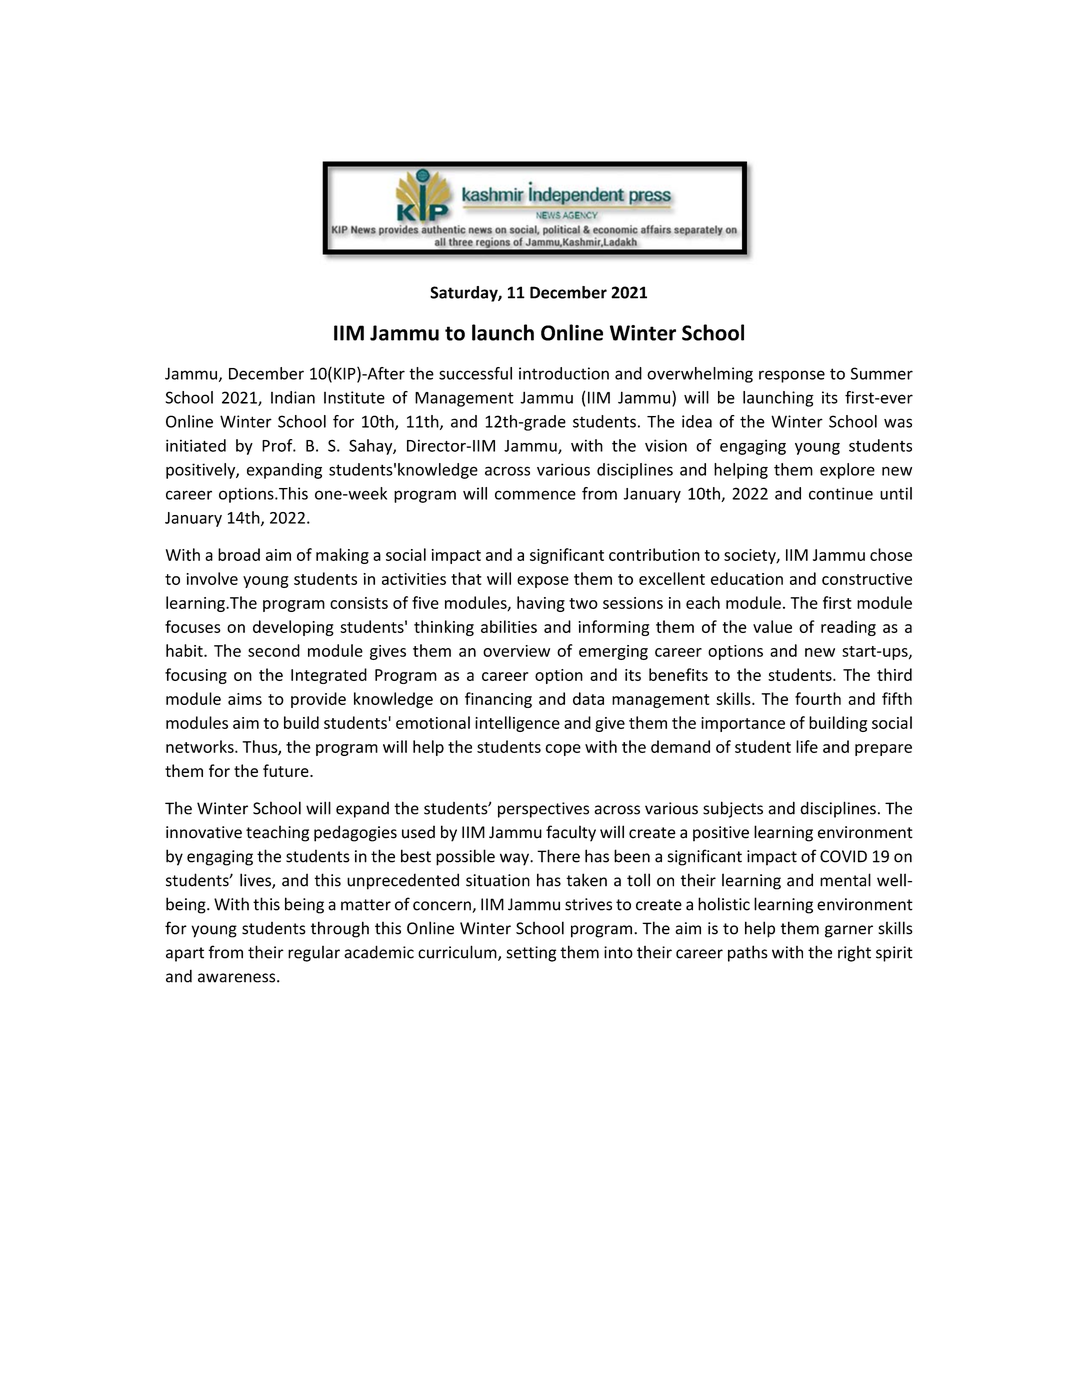  Describe the element at coordinates (329, 676) in the screenshot. I see `Integrated` at that location.
